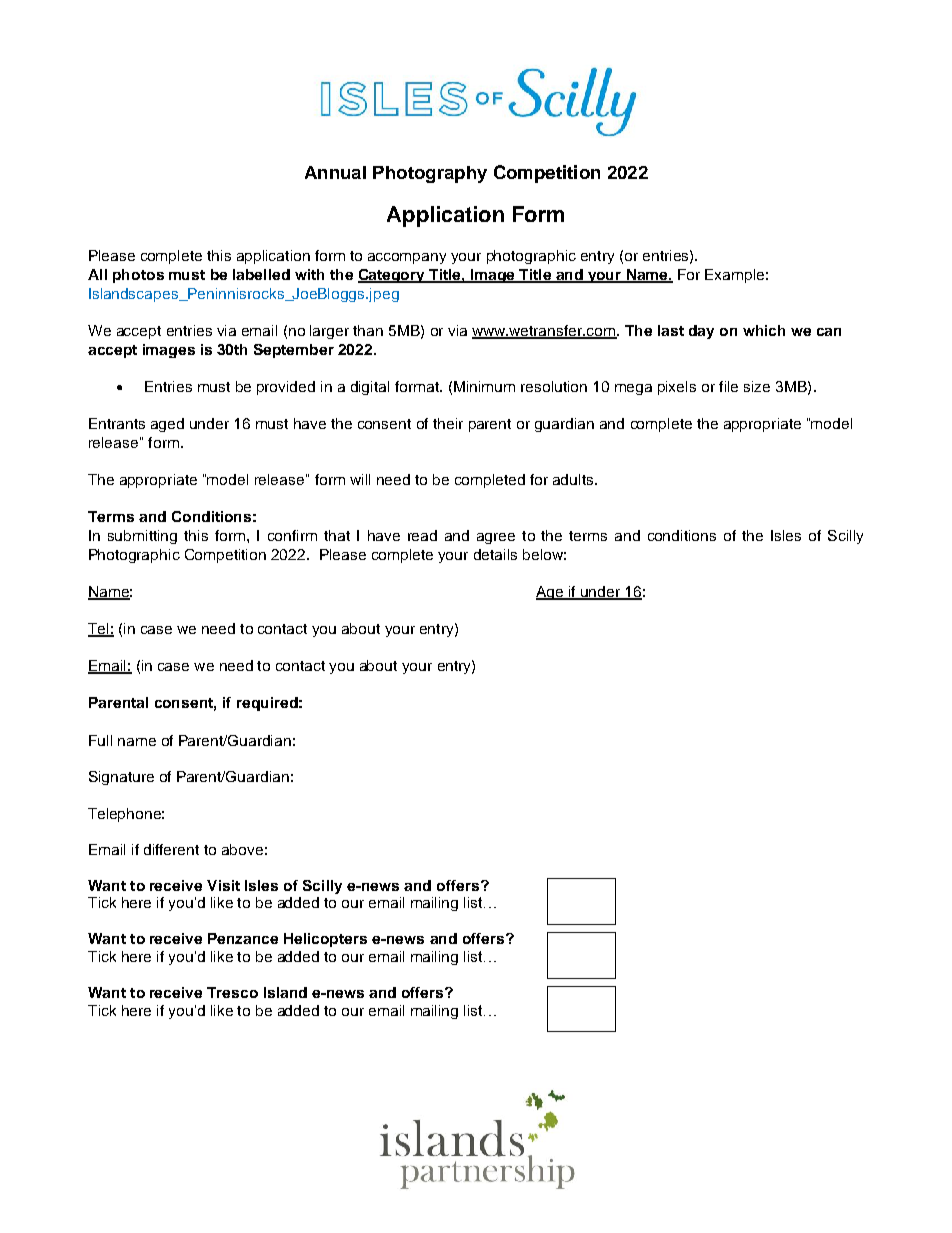 The width and height of the page is (952, 1233). I want to click on Annual, so click(335, 172).
